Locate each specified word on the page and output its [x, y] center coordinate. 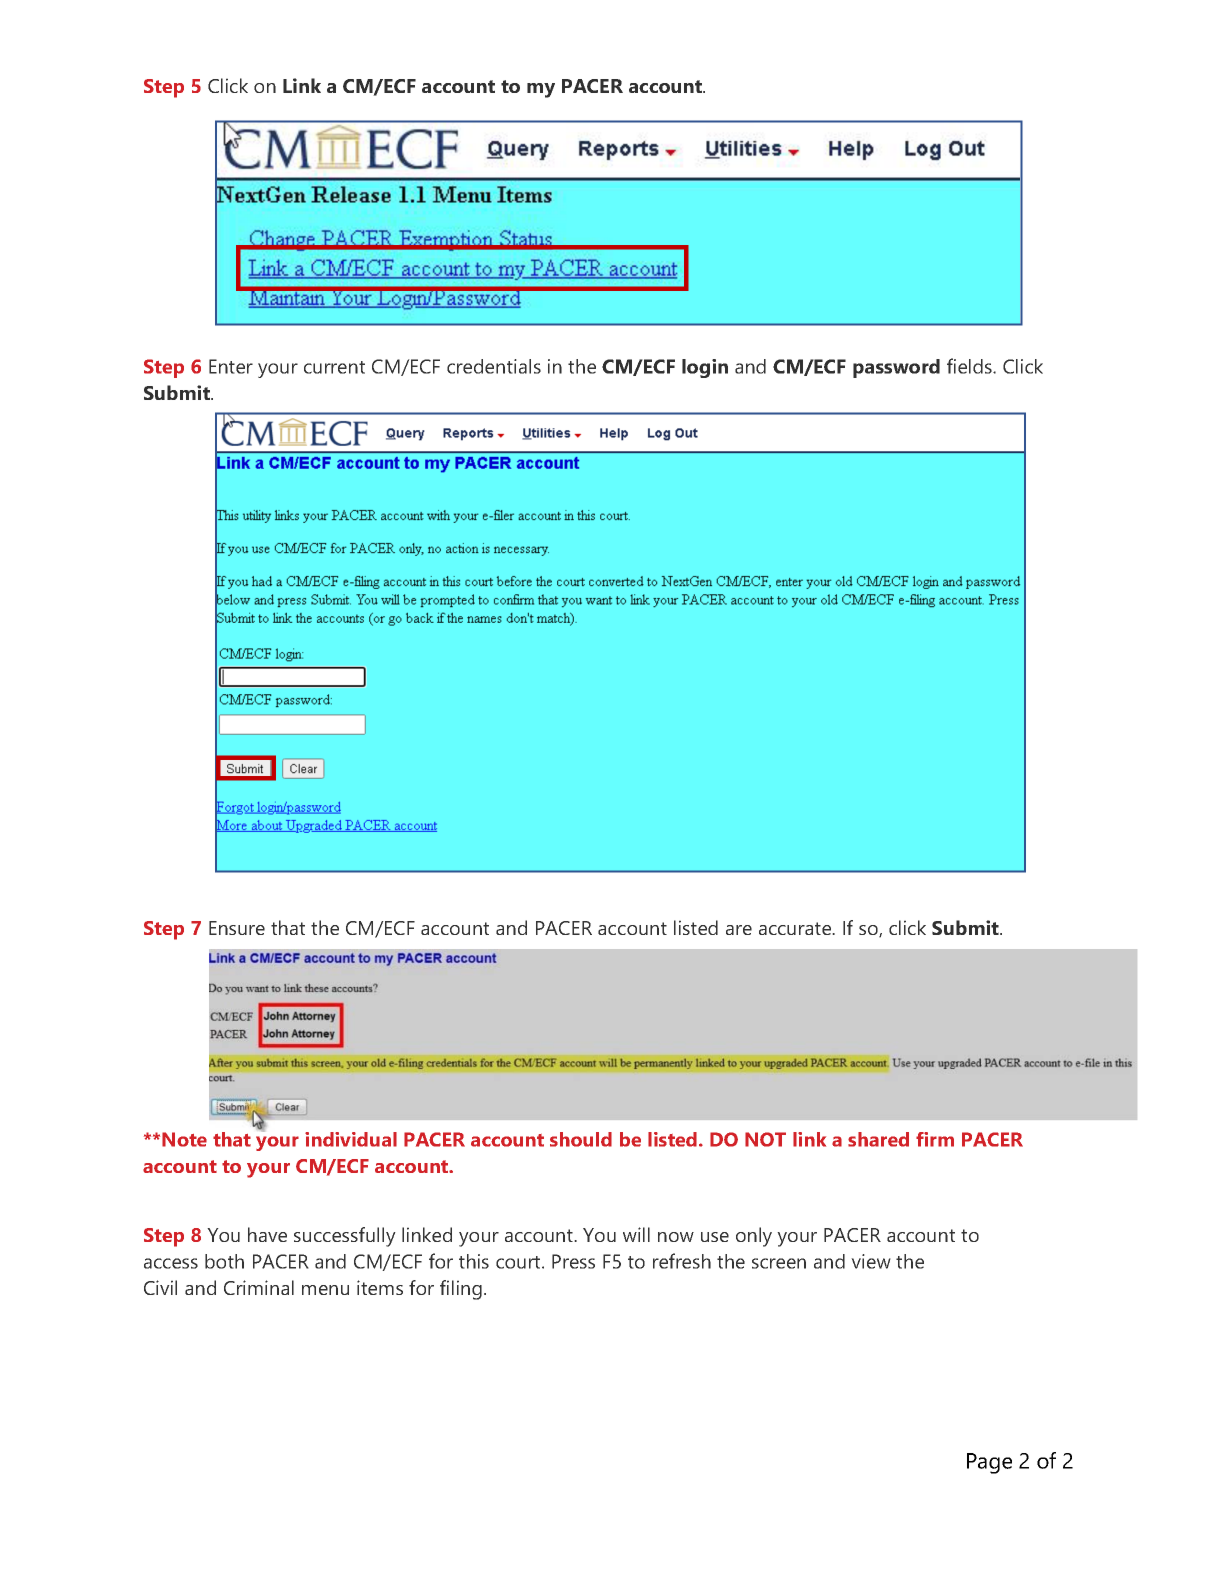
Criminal [259, 1287]
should [581, 1139]
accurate [796, 928]
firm [935, 1139]
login [705, 368]
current [334, 367]
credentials [494, 366]
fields [970, 366]
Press [573, 1261]
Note [184, 1139]
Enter [231, 366]
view [871, 1261]
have [267, 1234]
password [896, 368]
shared [878, 1139]
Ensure [237, 928]
